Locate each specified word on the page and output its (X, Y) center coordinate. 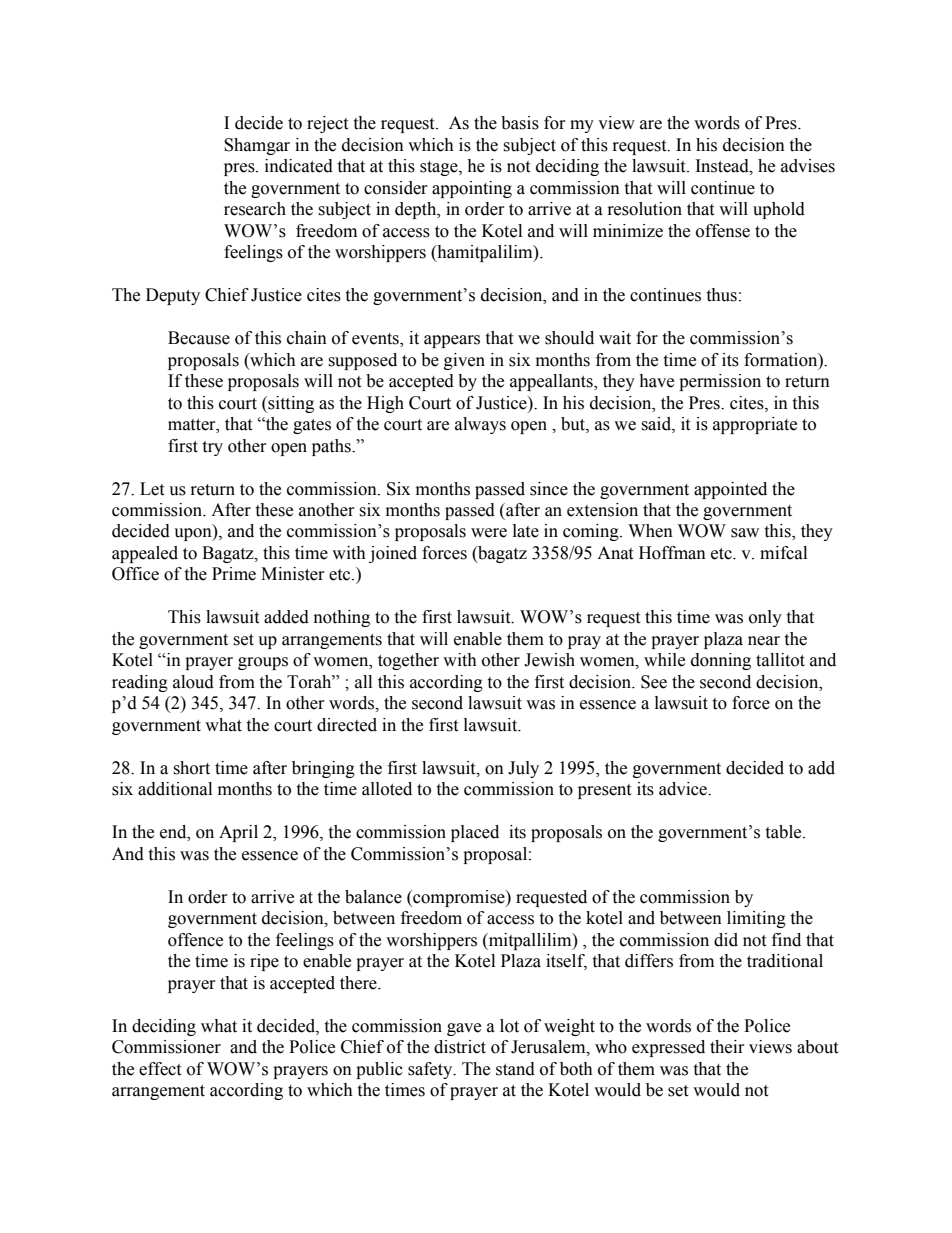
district (460, 1047)
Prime (234, 574)
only (765, 618)
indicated (299, 166)
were (489, 533)
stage (440, 168)
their (727, 1047)
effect (160, 1069)
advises (808, 166)
